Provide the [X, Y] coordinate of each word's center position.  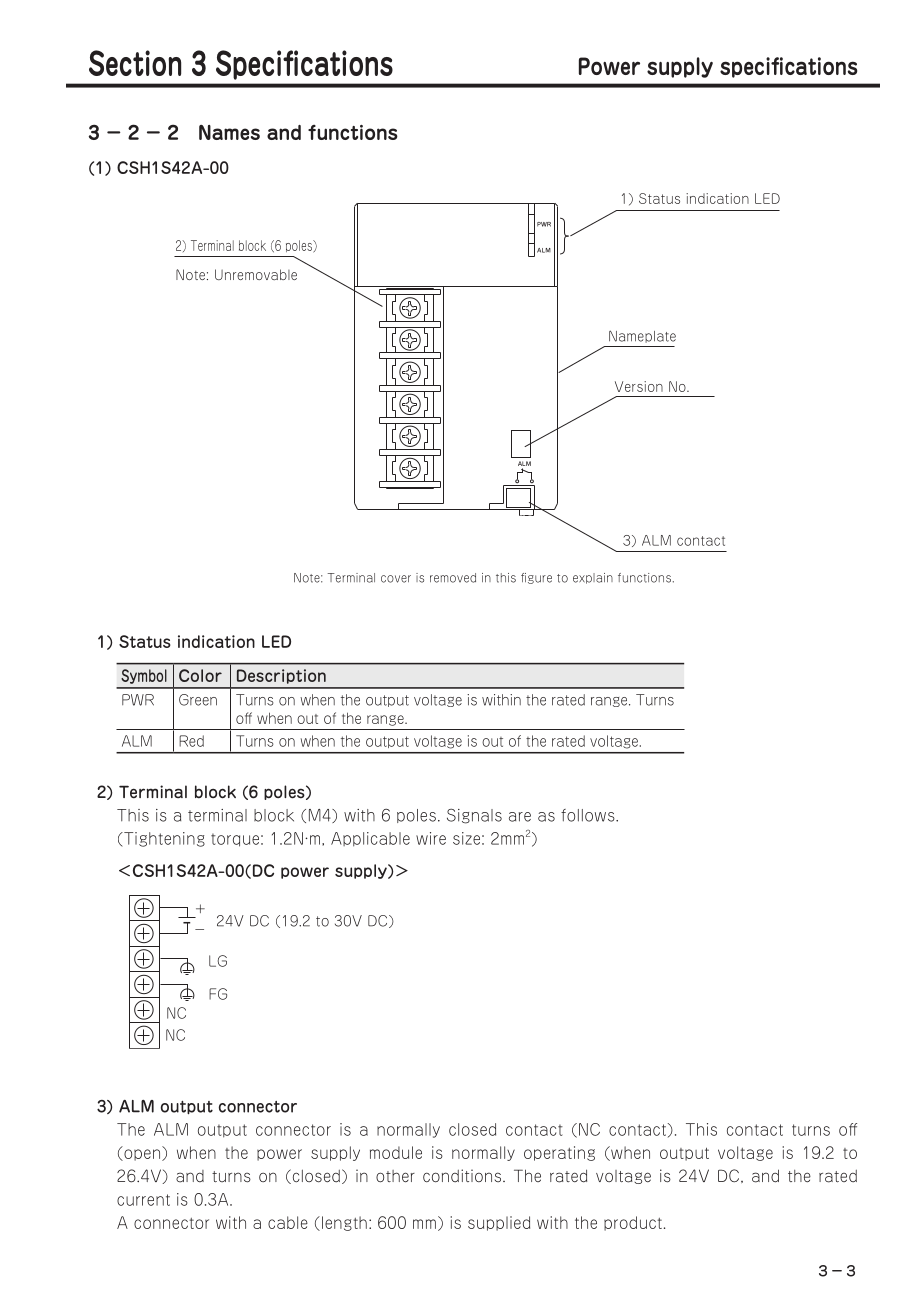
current [143, 1200]
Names [229, 132]
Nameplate [642, 336]
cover [396, 579]
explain [593, 578]
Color [200, 675]
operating [559, 1153]
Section [135, 63]
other [395, 1176]
